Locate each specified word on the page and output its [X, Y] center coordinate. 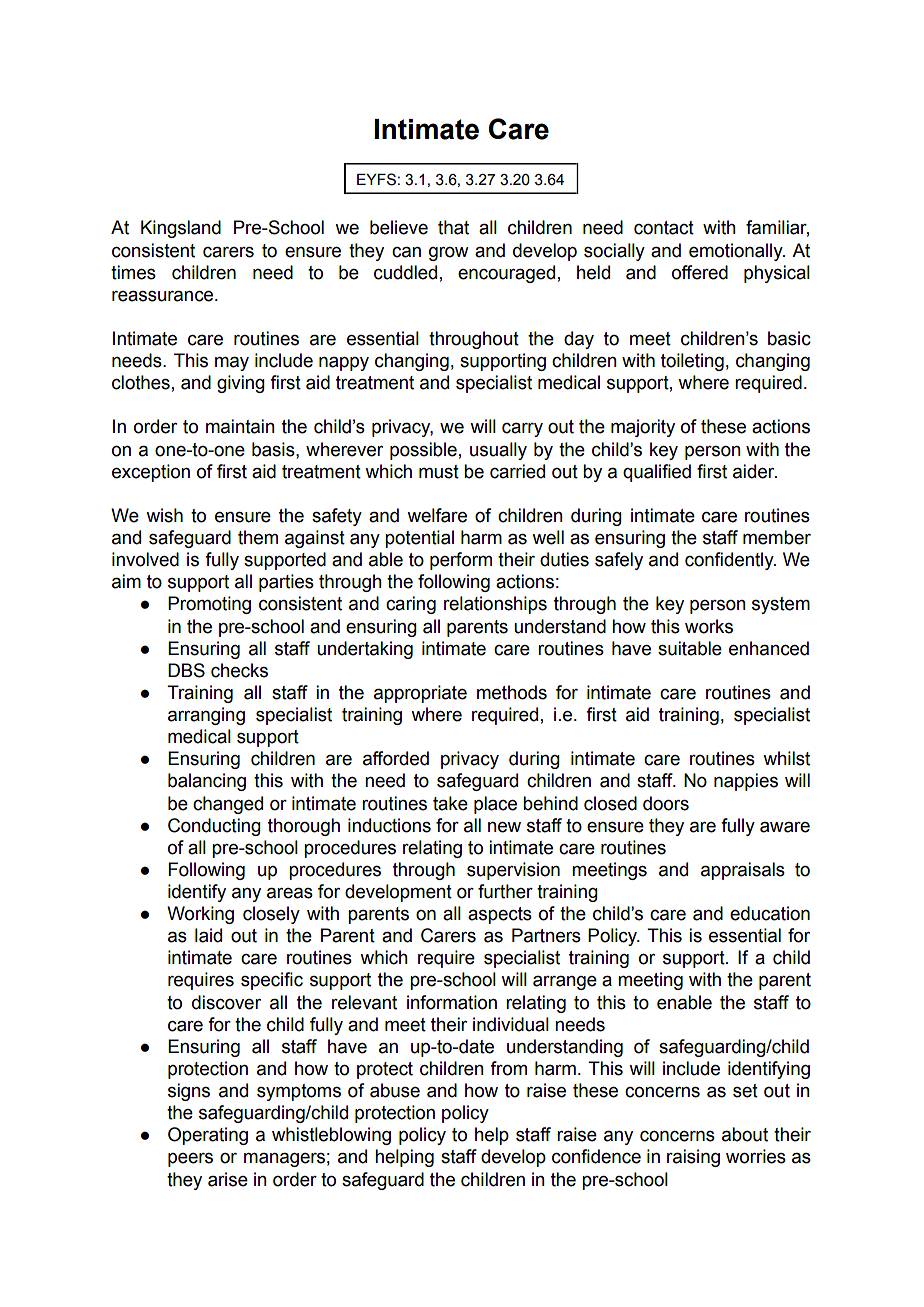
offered [700, 272]
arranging [206, 716]
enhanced [769, 648]
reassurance [164, 296]
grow [449, 254]
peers [190, 1160]
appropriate [420, 694]
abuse [395, 1090]
